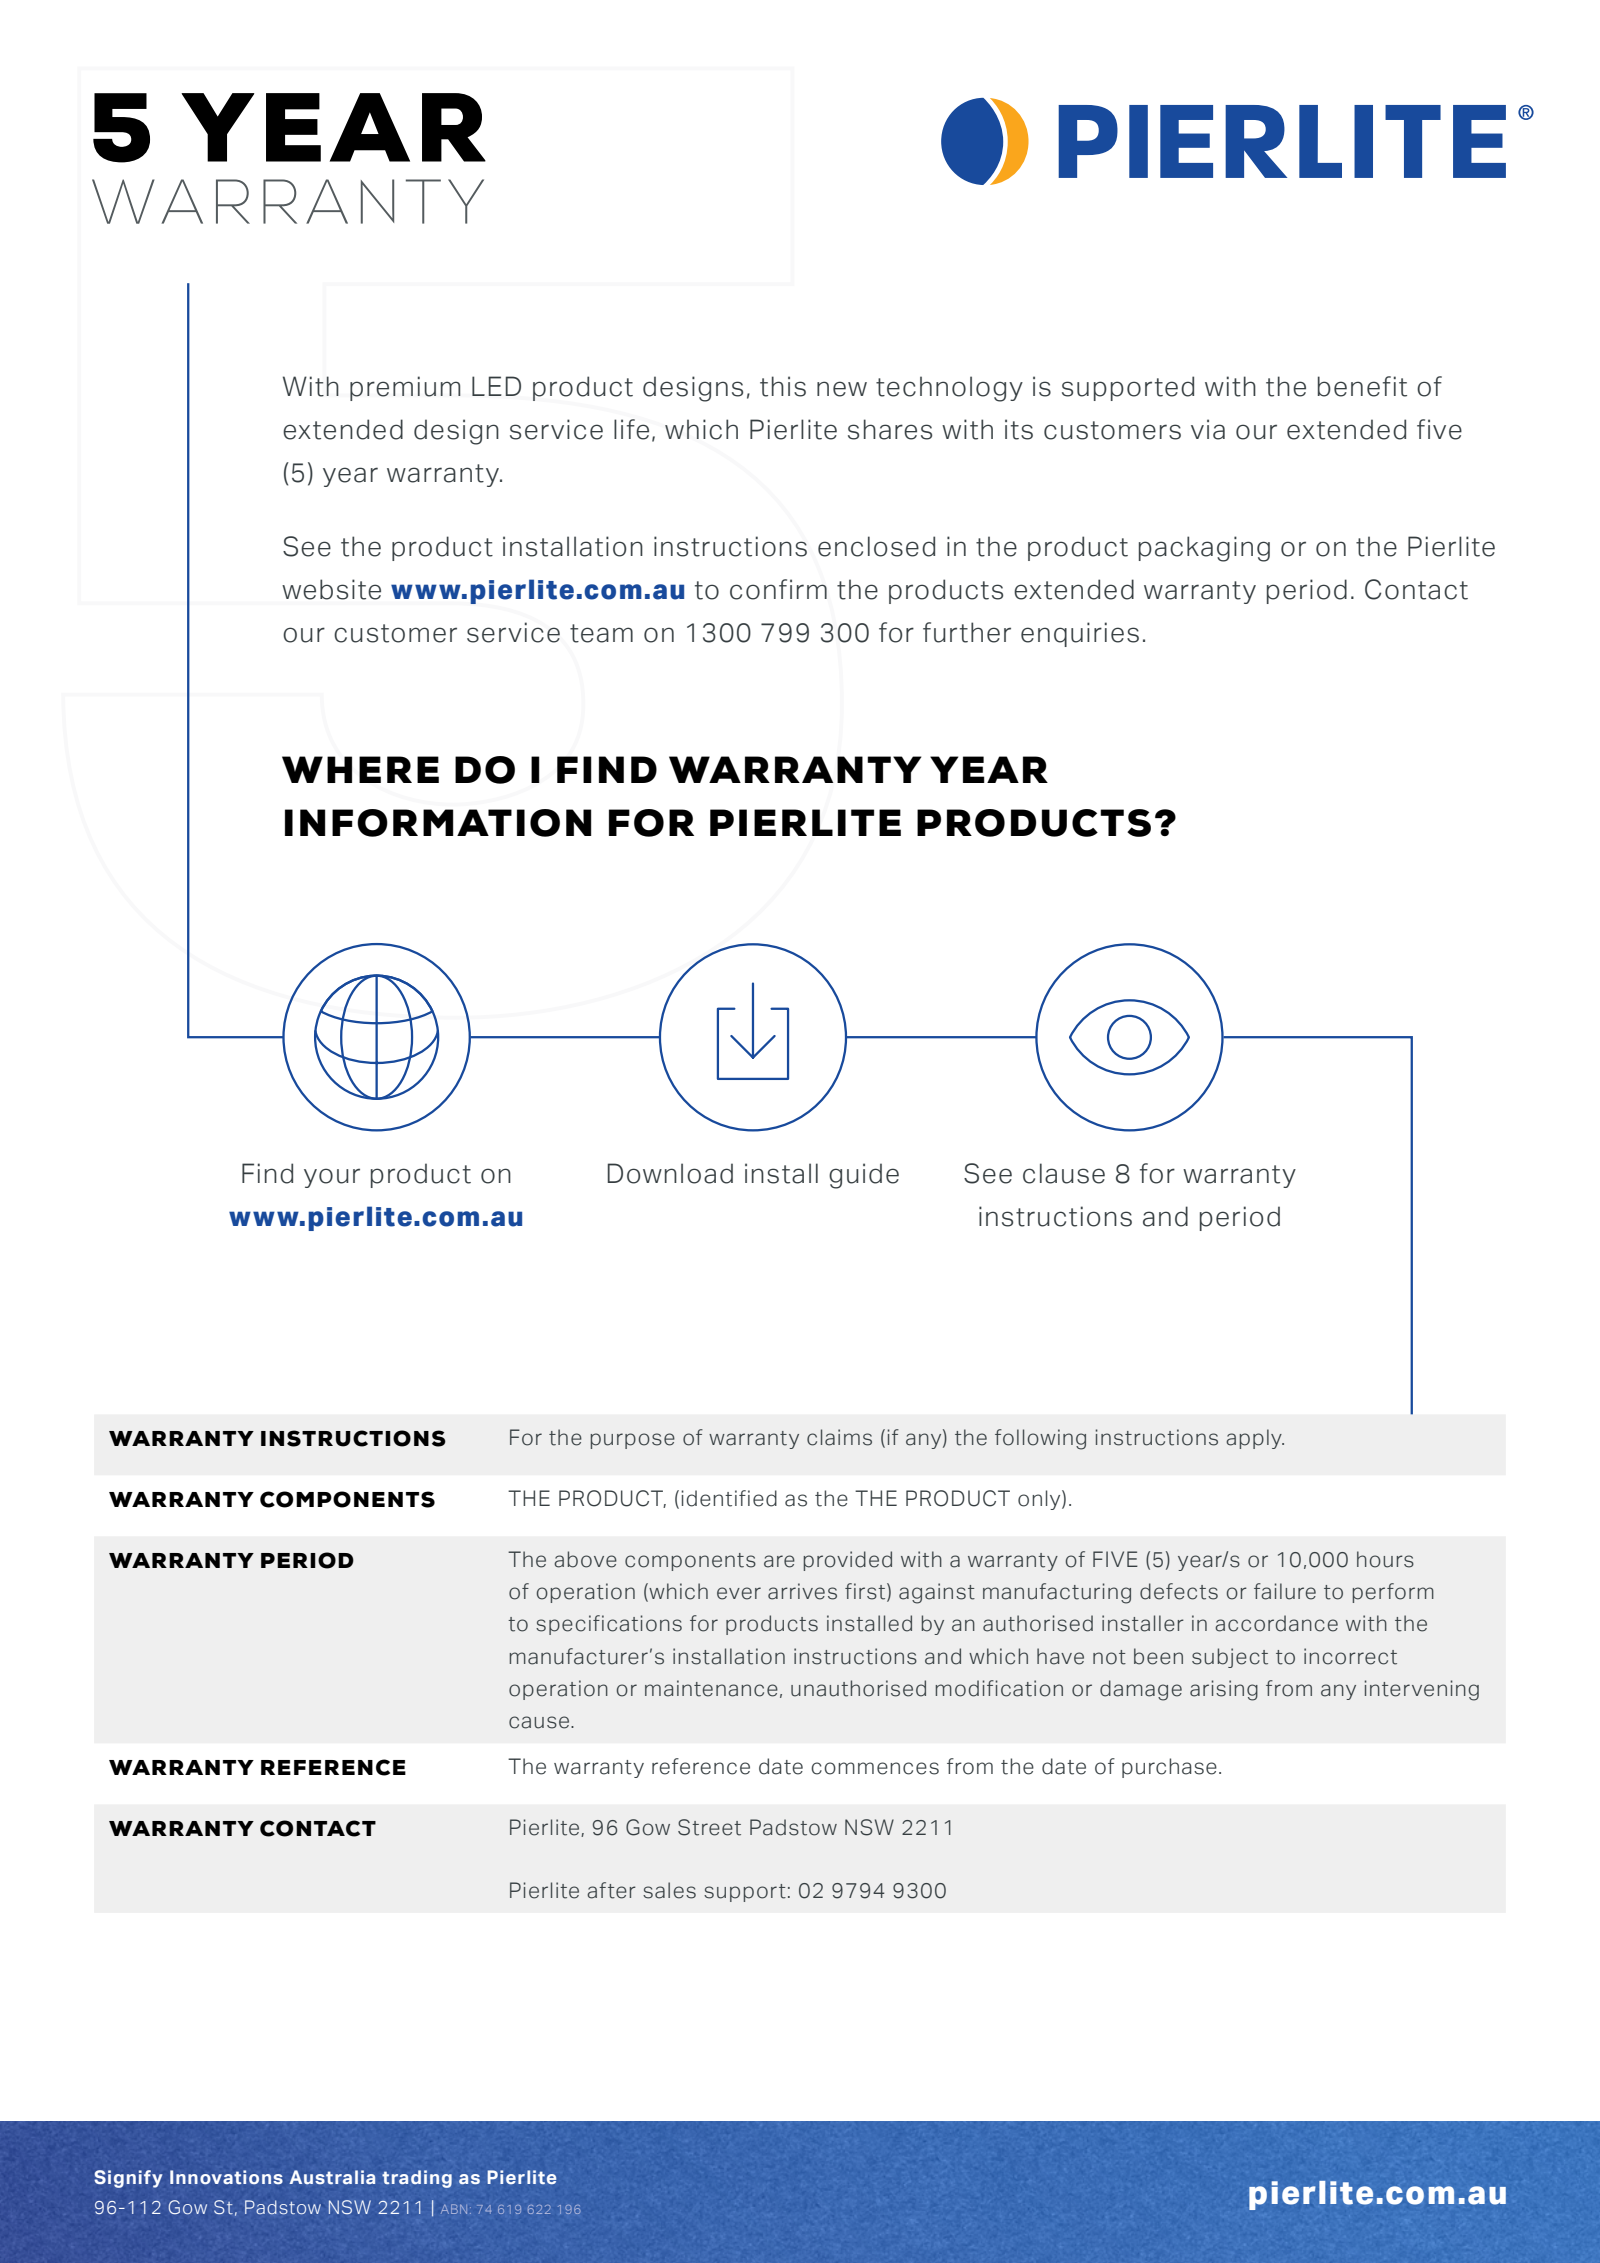  What do you see at coordinates (802, 1591) in the document?
I see `arrives` at bounding box center [802, 1591].
